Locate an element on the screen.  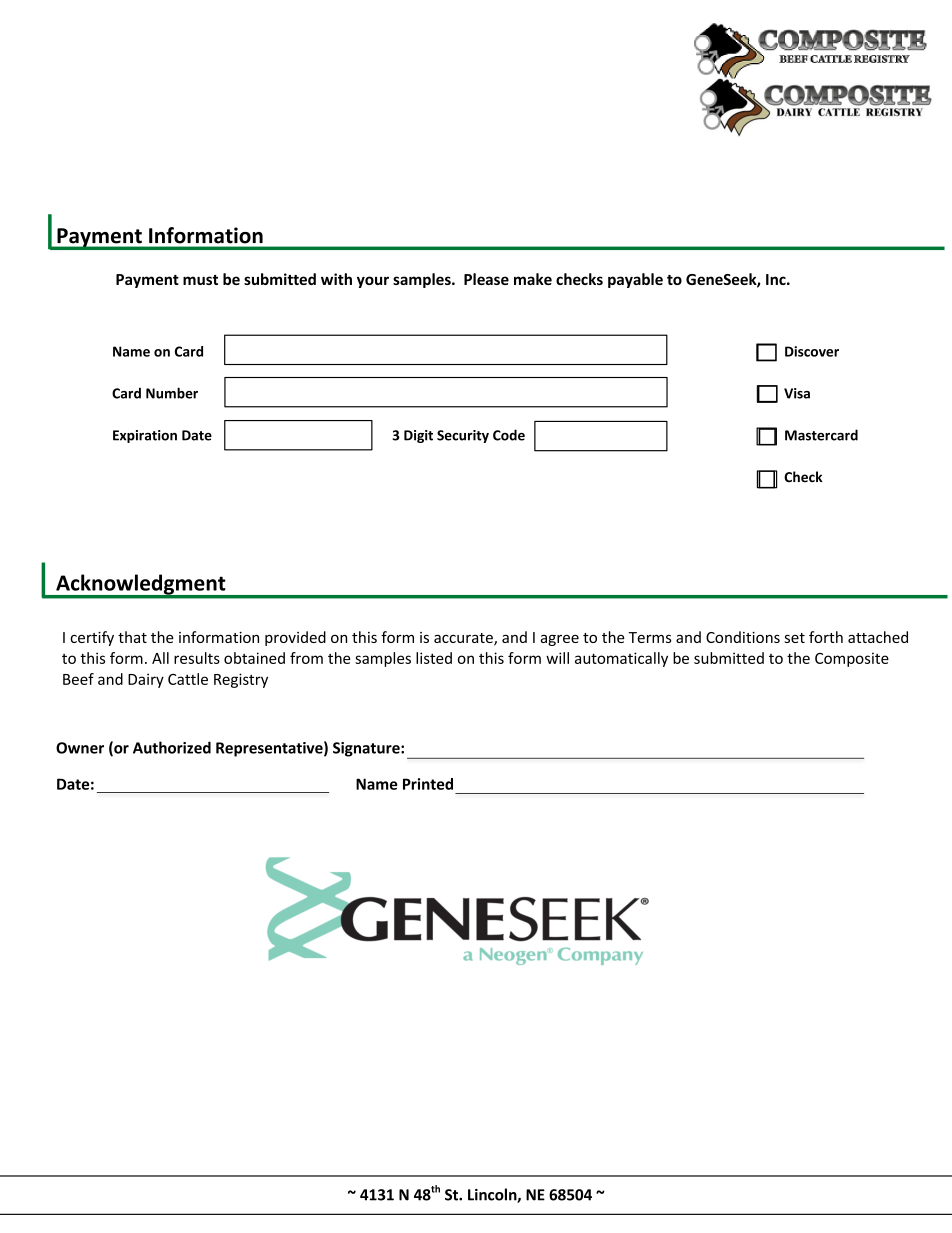
Acknowledgment is located at coordinates (141, 585).
